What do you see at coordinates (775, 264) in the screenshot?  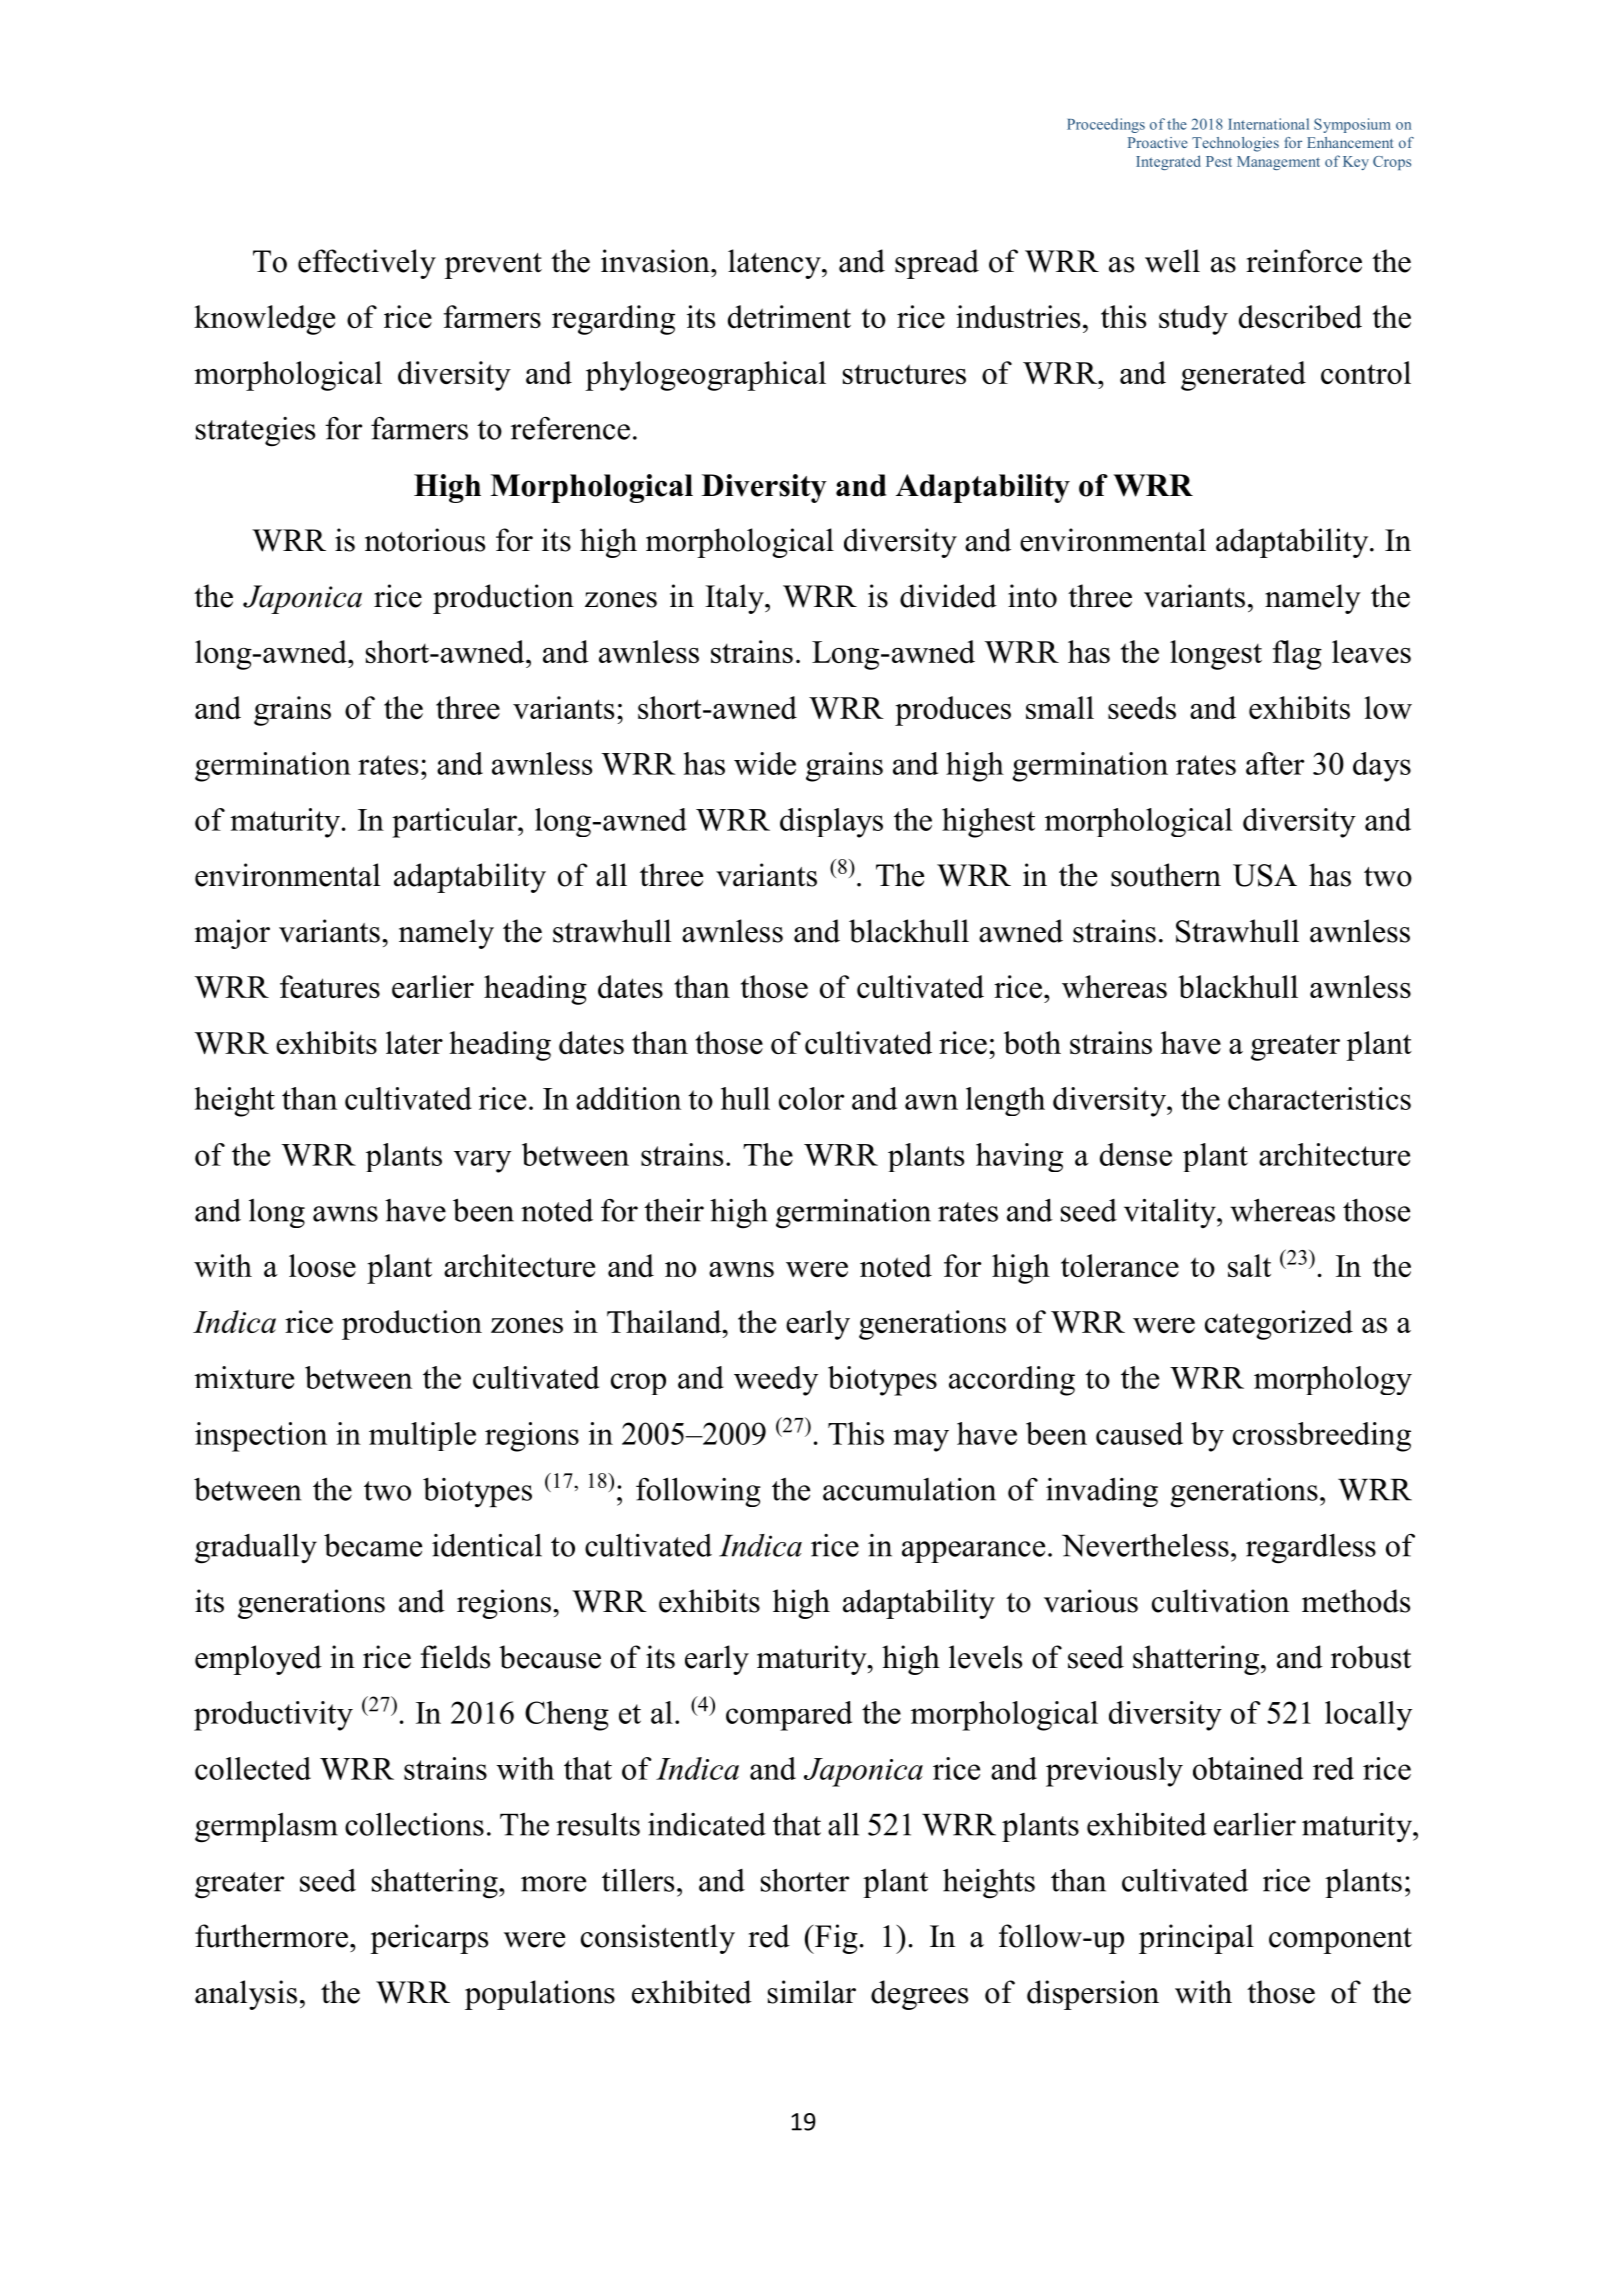 I see `latency` at bounding box center [775, 264].
